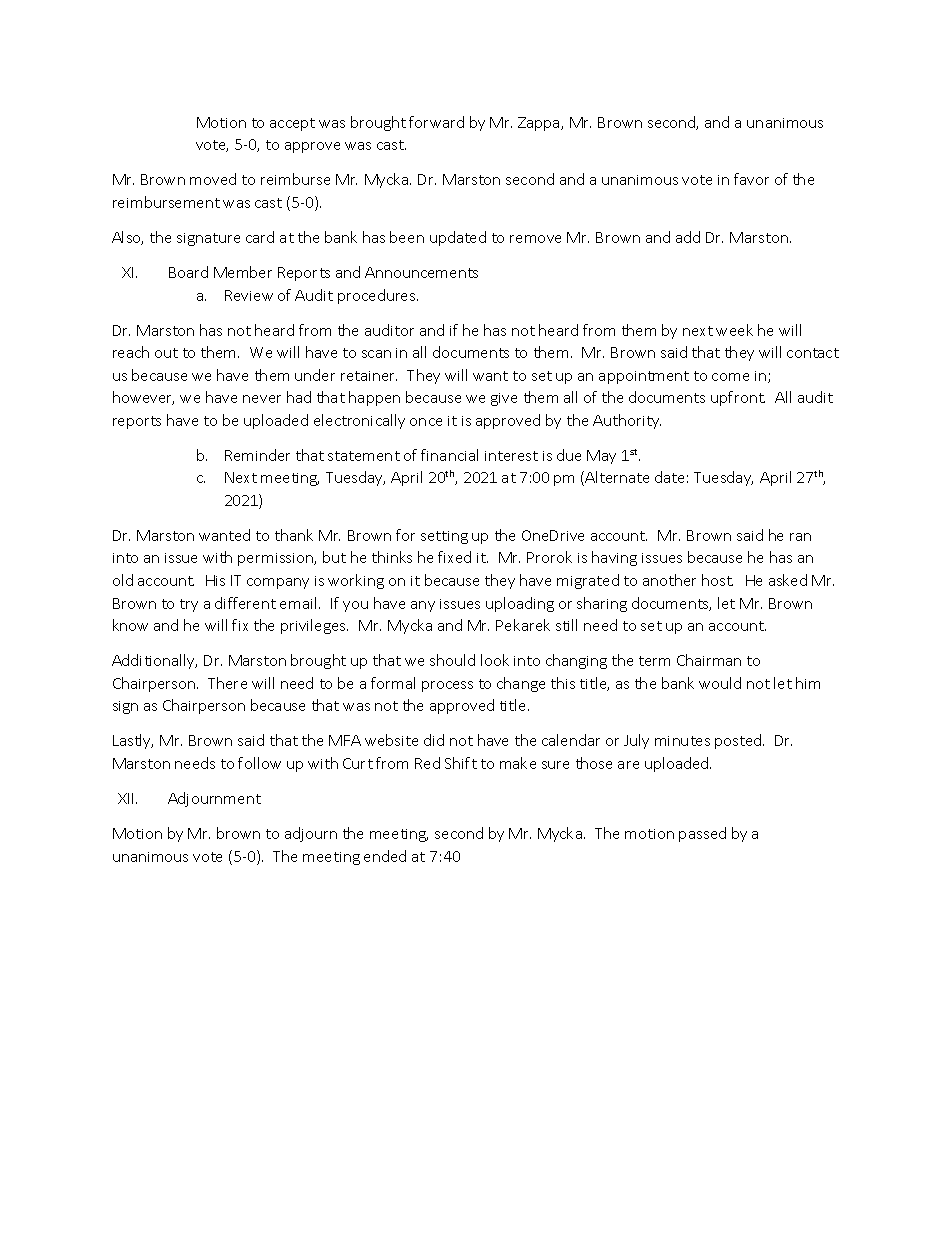 The height and width of the page is (1233, 952). What do you see at coordinates (436, 122) in the page?
I see `forward` at bounding box center [436, 122].
